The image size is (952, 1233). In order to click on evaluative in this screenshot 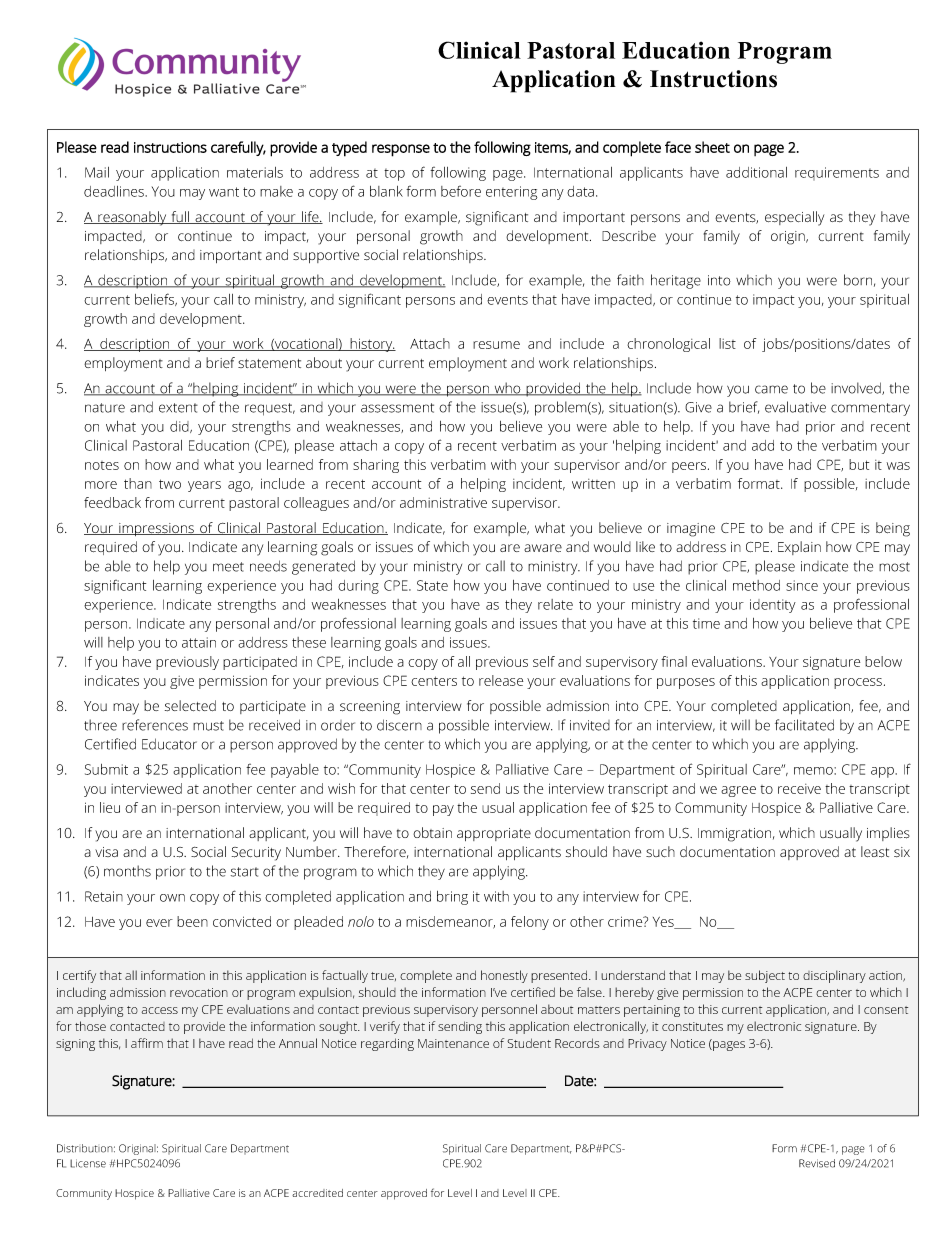, I will do `click(795, 407)`.
